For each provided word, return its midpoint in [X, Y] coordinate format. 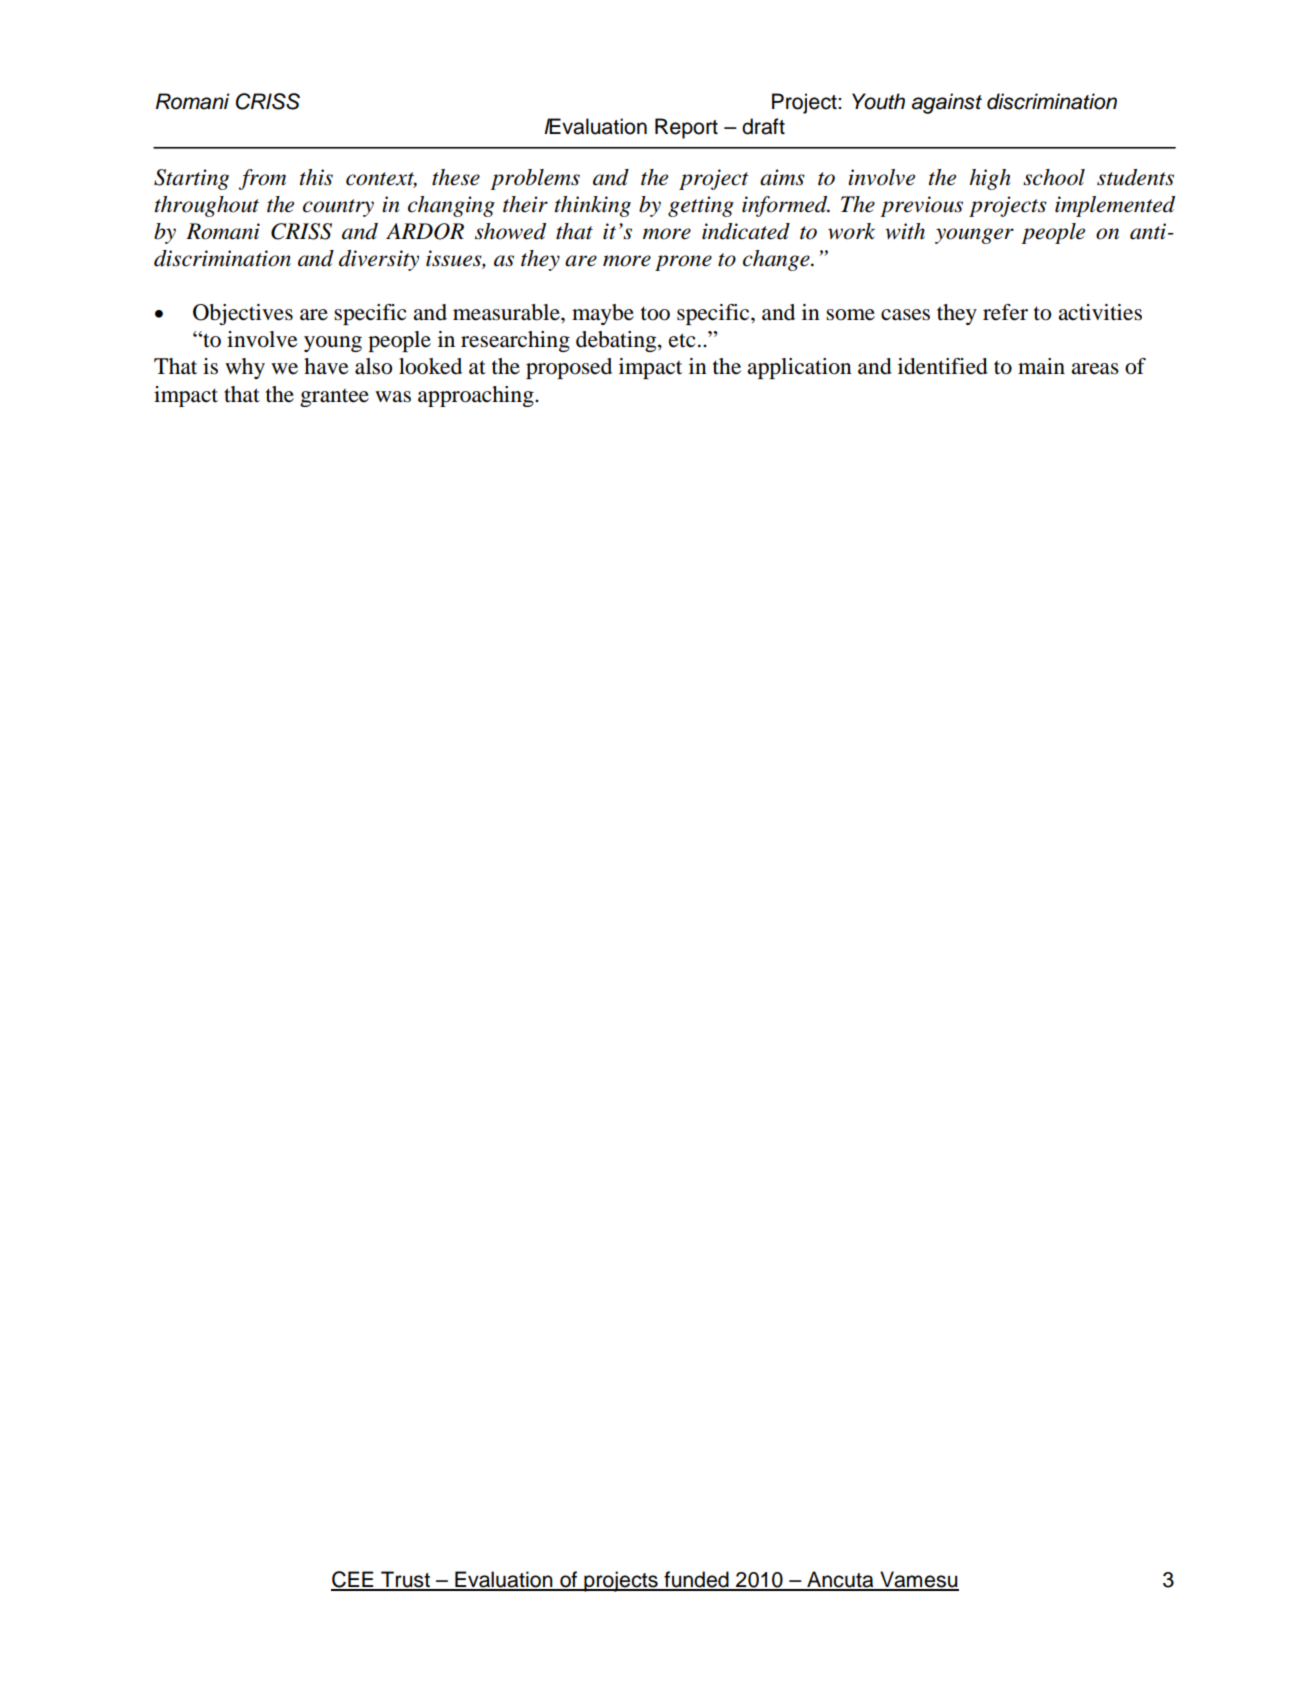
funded [696, 1580]
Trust [405, 1580]
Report [686, 128]
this [316, 177]
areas [1095, 369]
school [1054, 177]
